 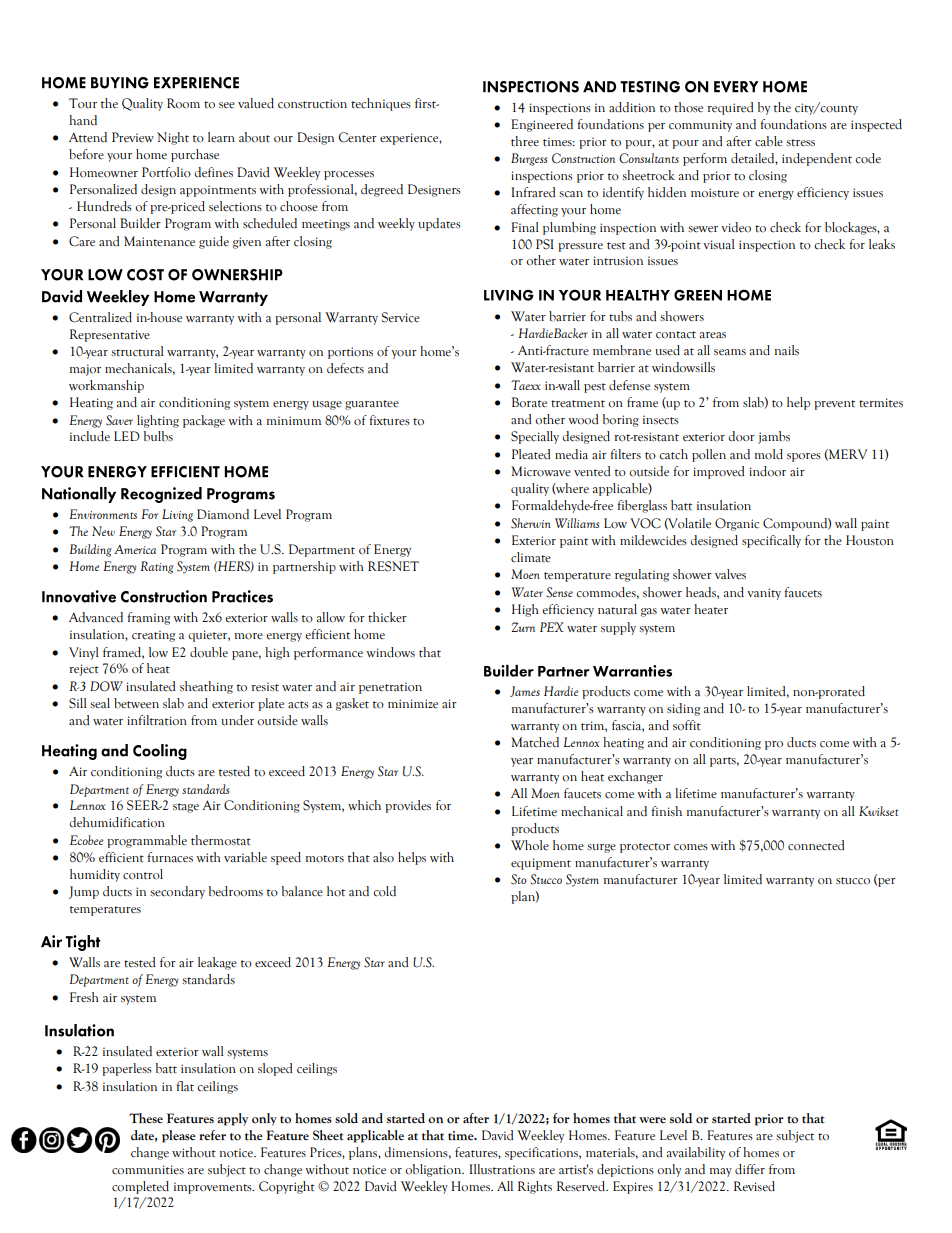 What do you see at coordinates (552, 627) in the screenshot?
I see `PEX` at bounding box center [552, 627].
